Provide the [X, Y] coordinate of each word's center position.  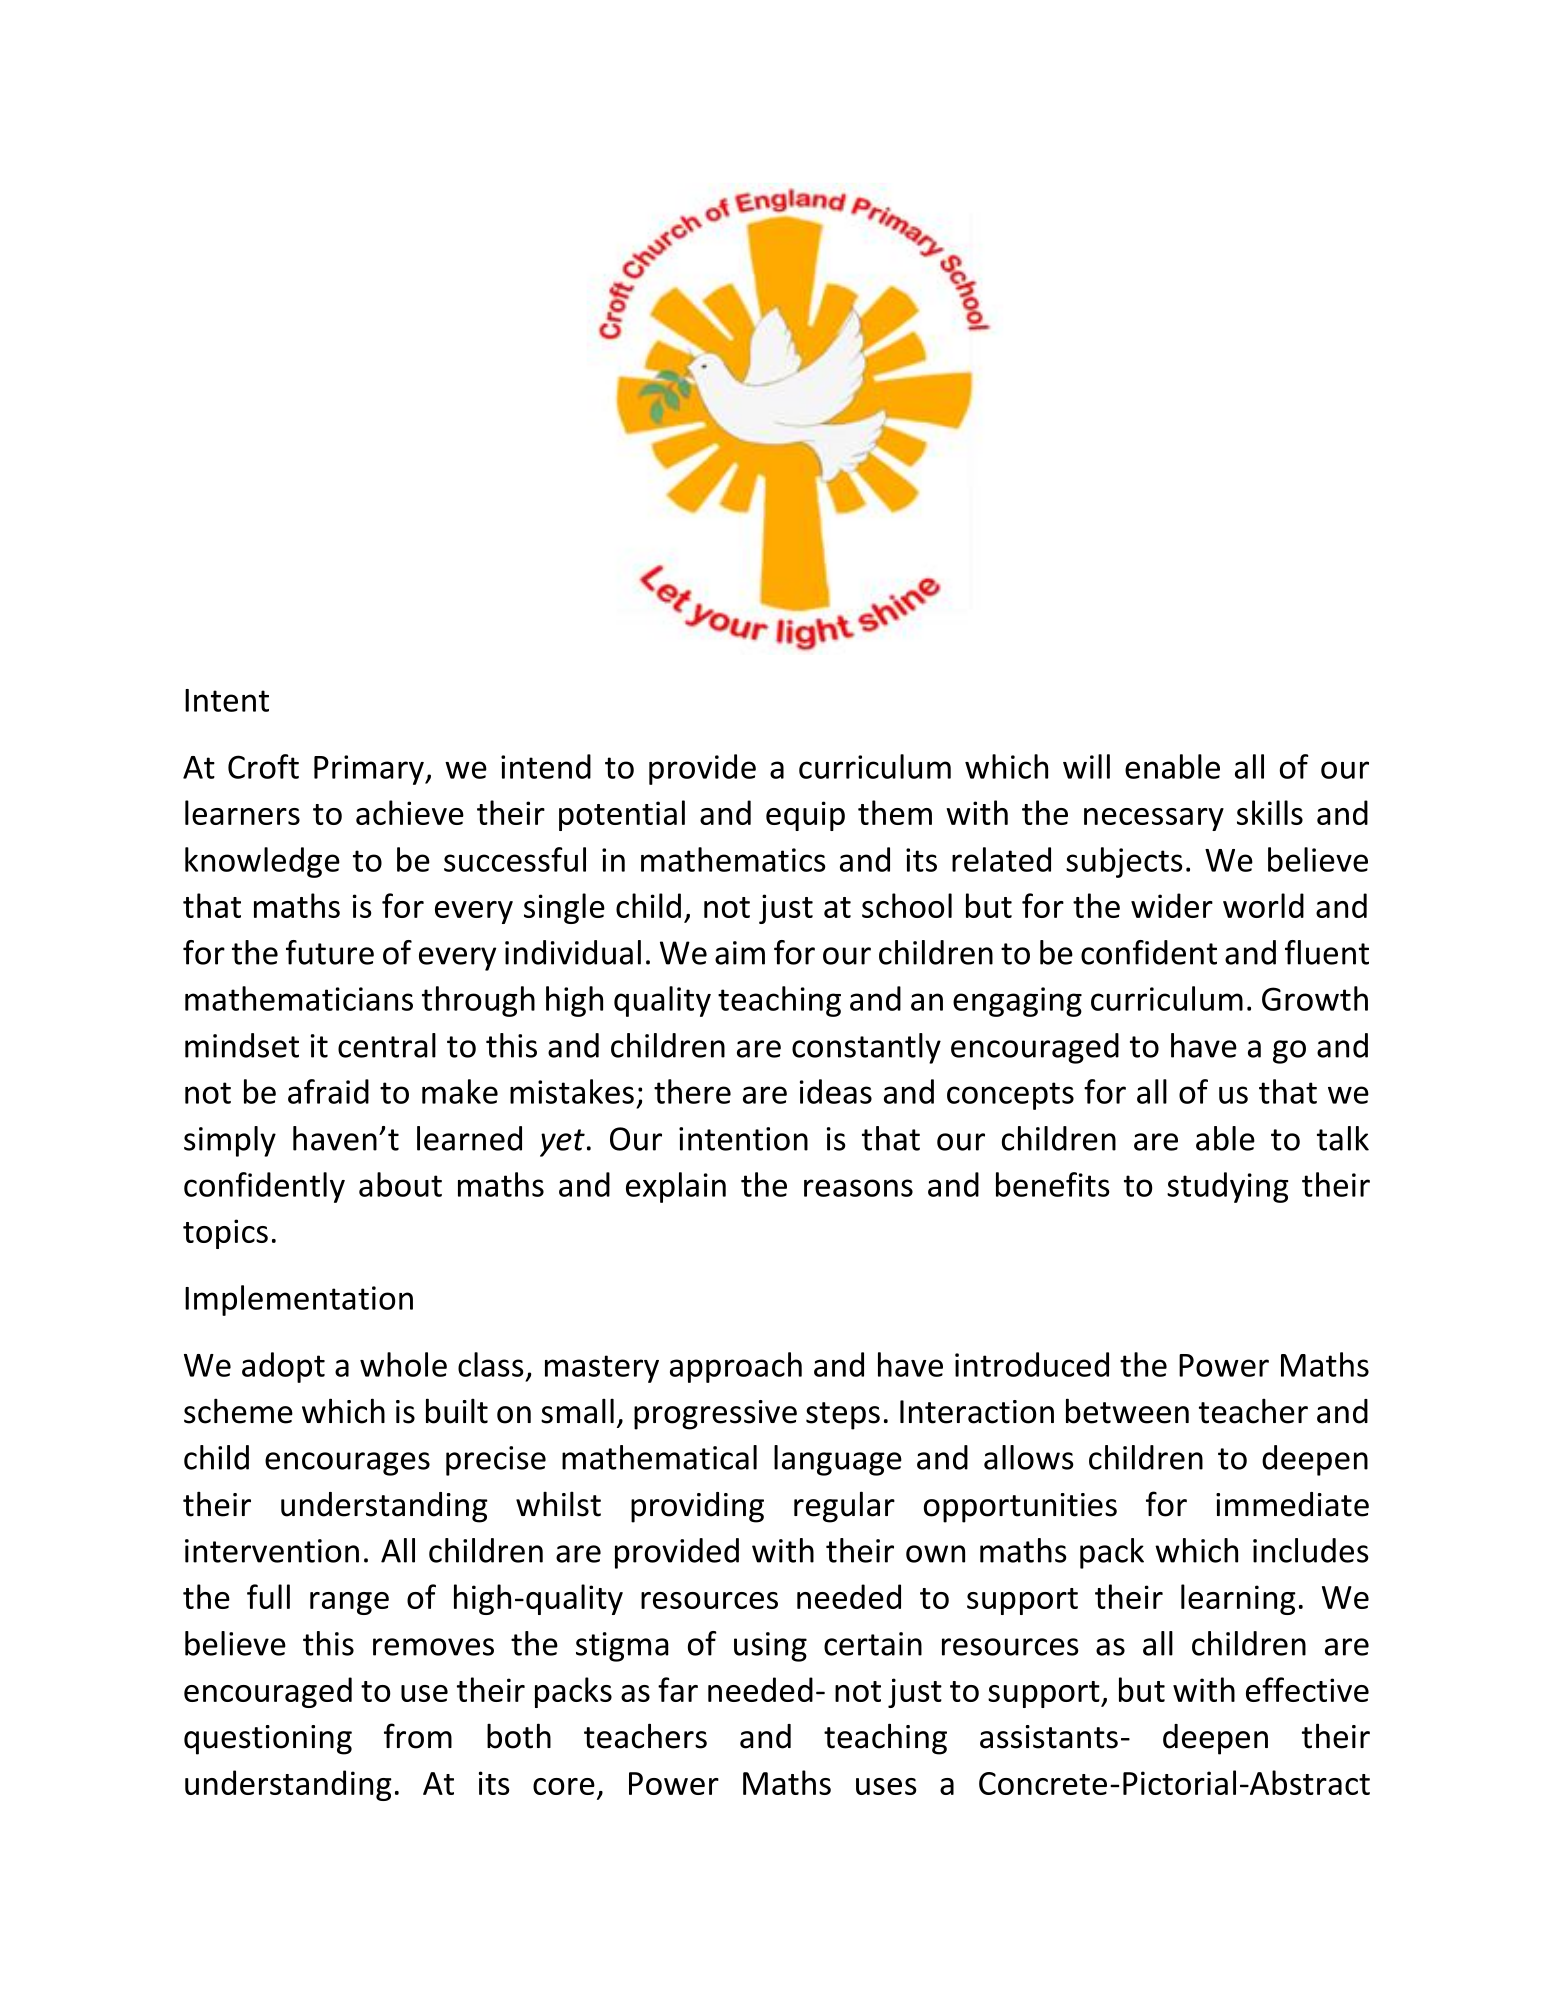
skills [1270, 812]
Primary [370, 770]
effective [1307, 1689]
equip [805, 816]
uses [886, 1786]
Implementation [299, 1300]
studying [1228, 1187]
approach [736, 1367]
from [418, 1736]
